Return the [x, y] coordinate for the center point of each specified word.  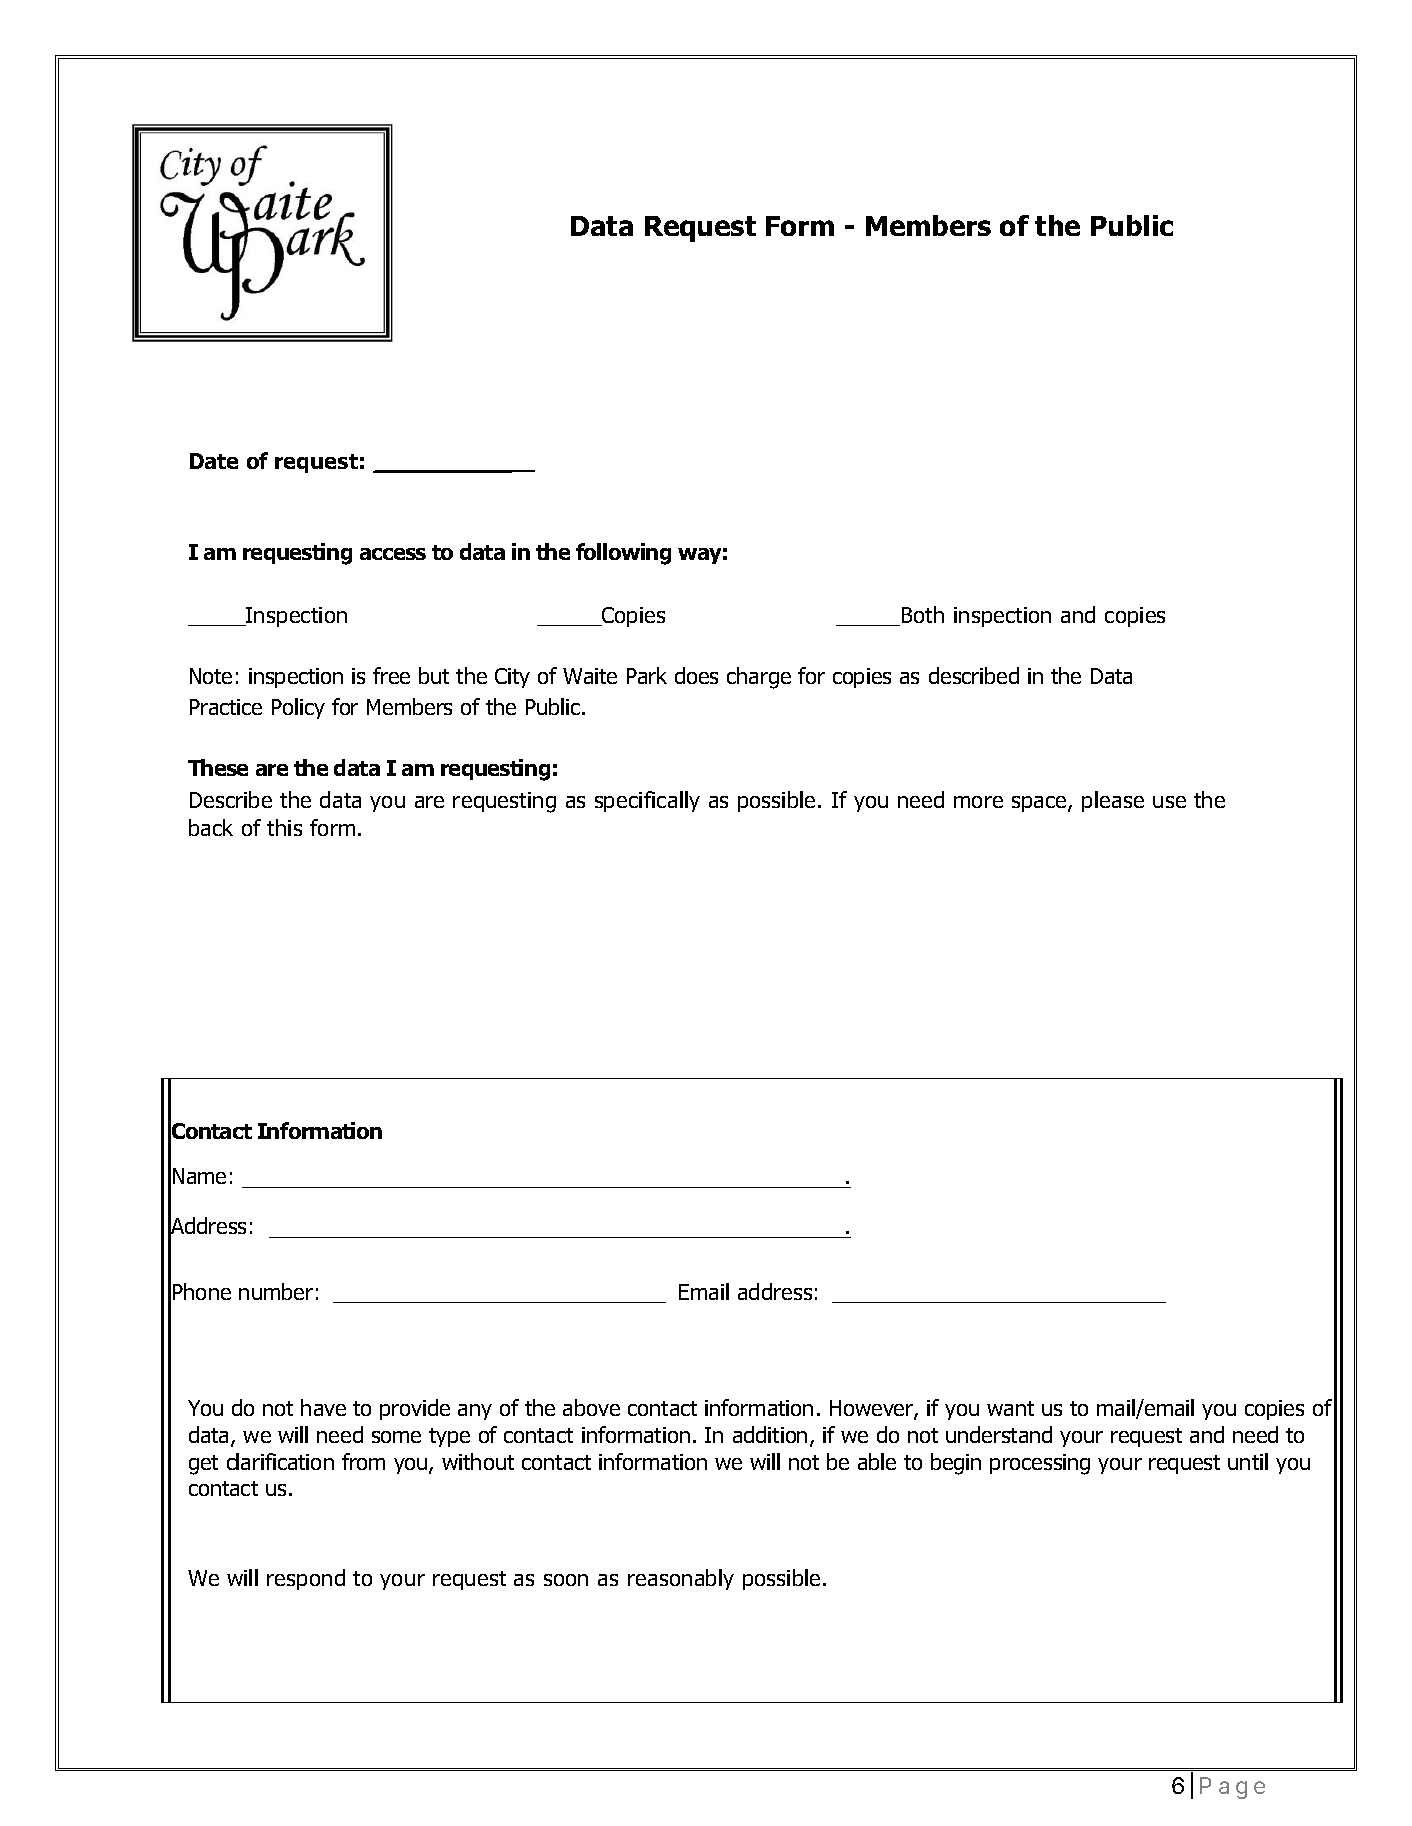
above [591, 1407]
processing [1040, 1464]
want [1010, 1408]
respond [306, 1579]
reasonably [681, 1579]
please [1113, 801]
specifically [647, 801]
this [284, 827]
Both [923, 614]
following [623, 554]
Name [199, 1176]
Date [214, 461]
